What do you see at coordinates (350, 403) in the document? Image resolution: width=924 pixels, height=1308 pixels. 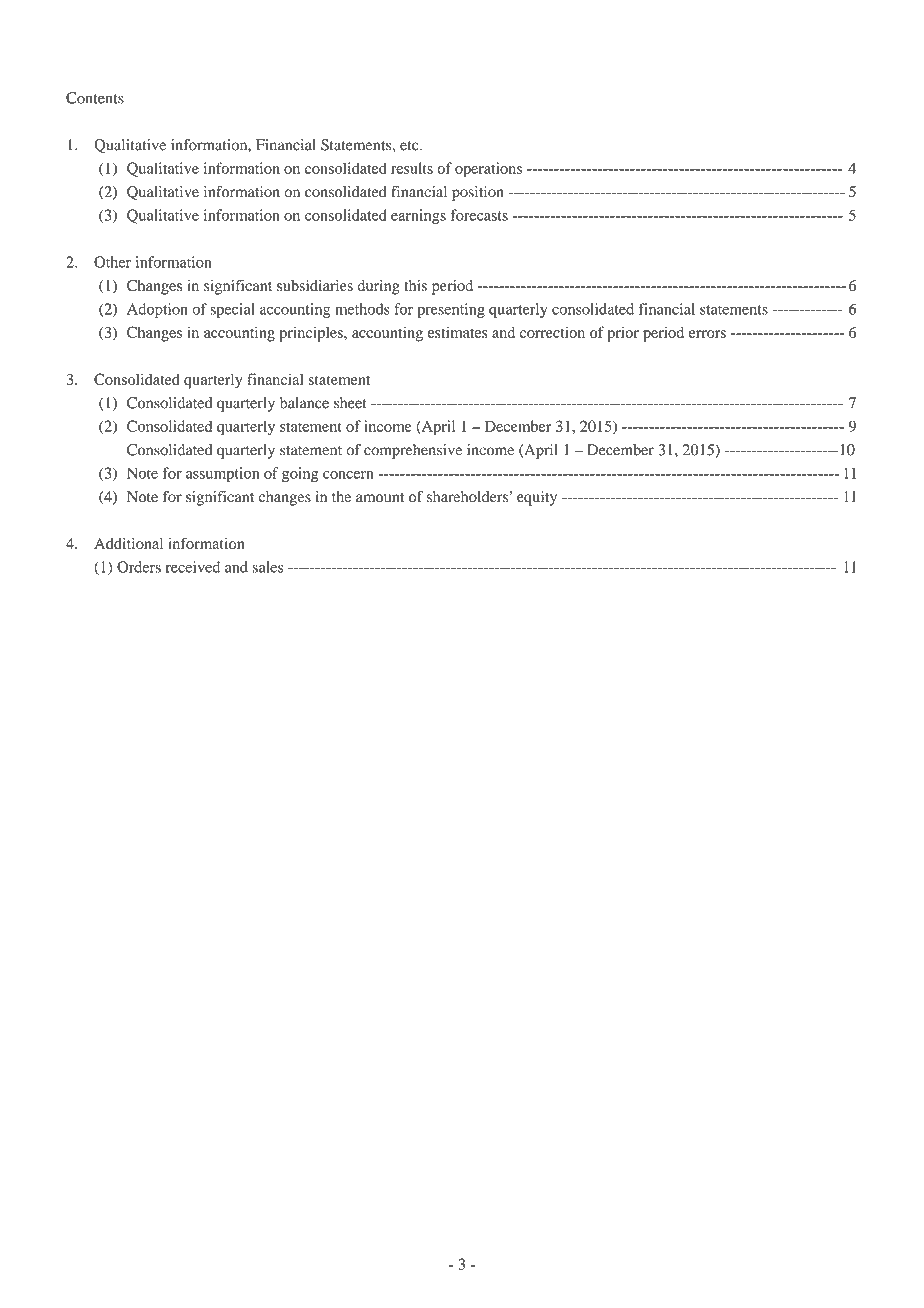 I see `sheet` at bounding box center [350, 403].
